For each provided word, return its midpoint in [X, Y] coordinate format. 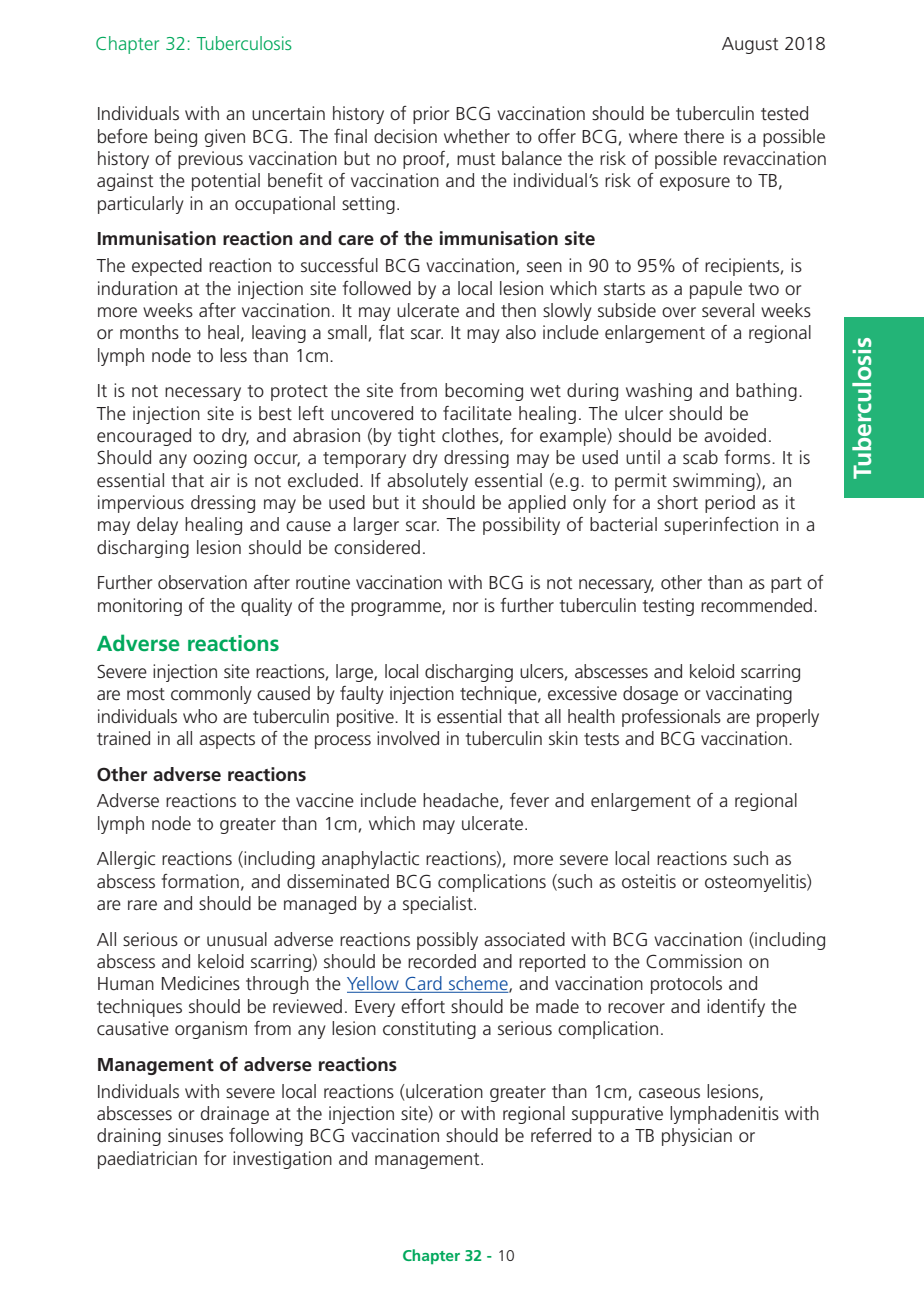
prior [431, 115]
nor [465, 607]
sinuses [195, 1135]
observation [202, 582]
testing [668, 607]
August [750, 45]
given [225, 138]
